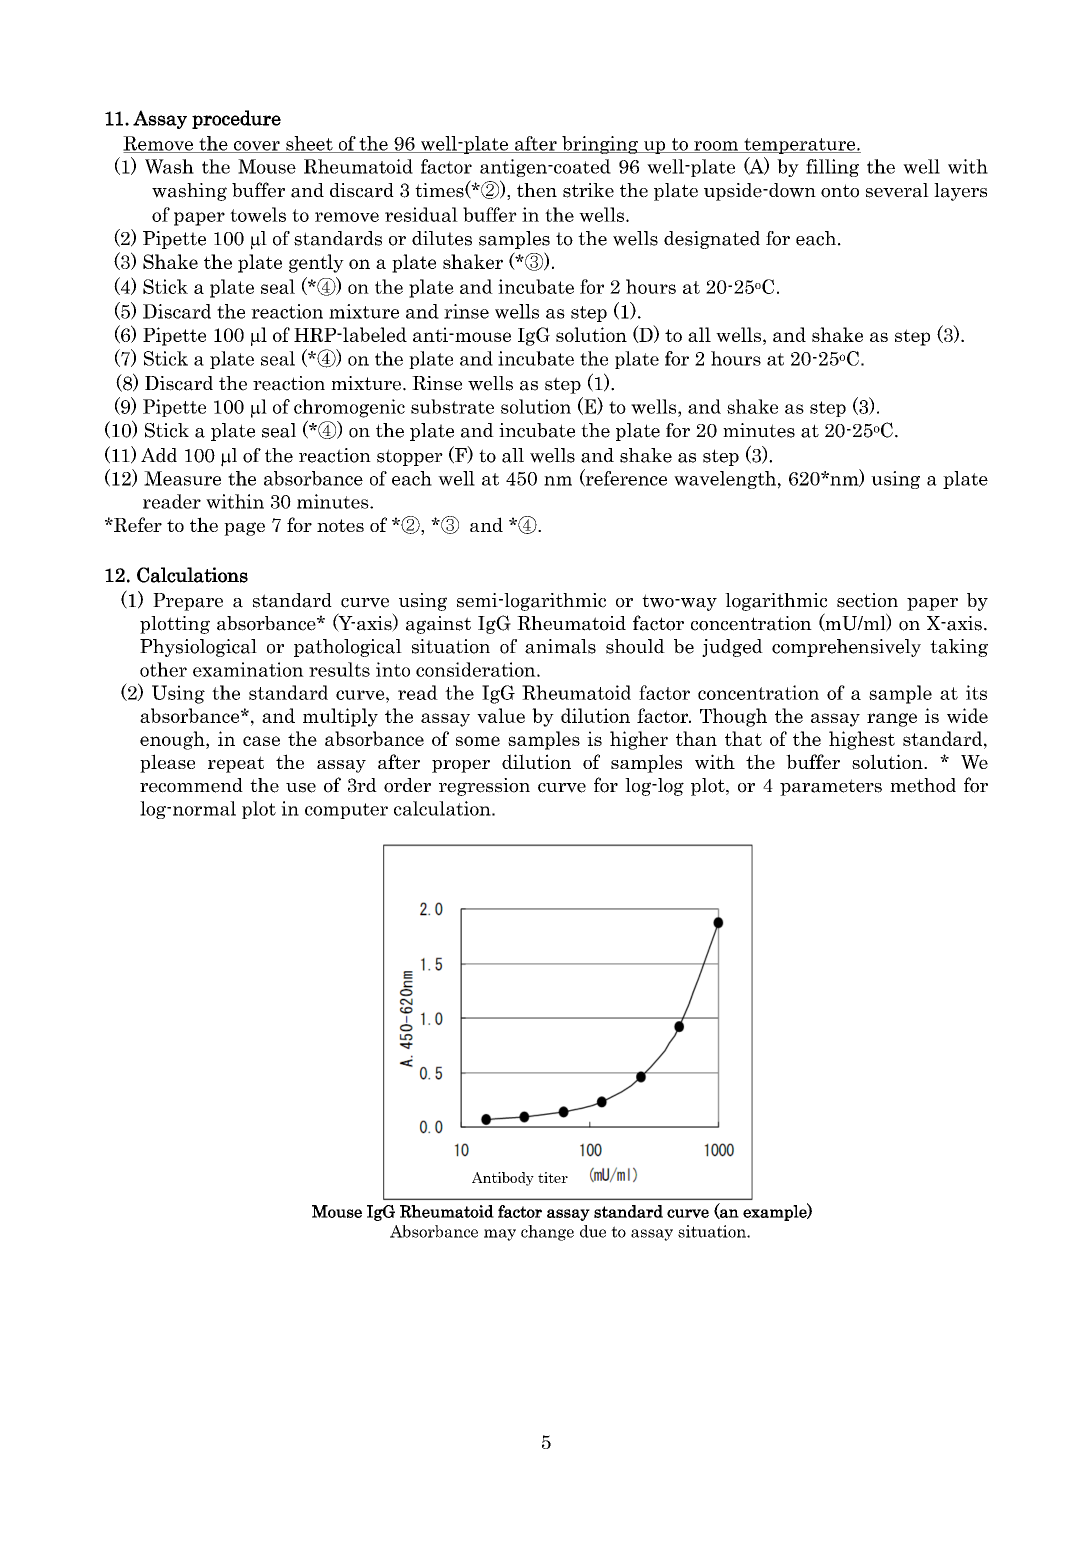  What do you see at coordinates (725, 480) in the screenshot?
I see `wavelength` at bounding box center [725, 480].
